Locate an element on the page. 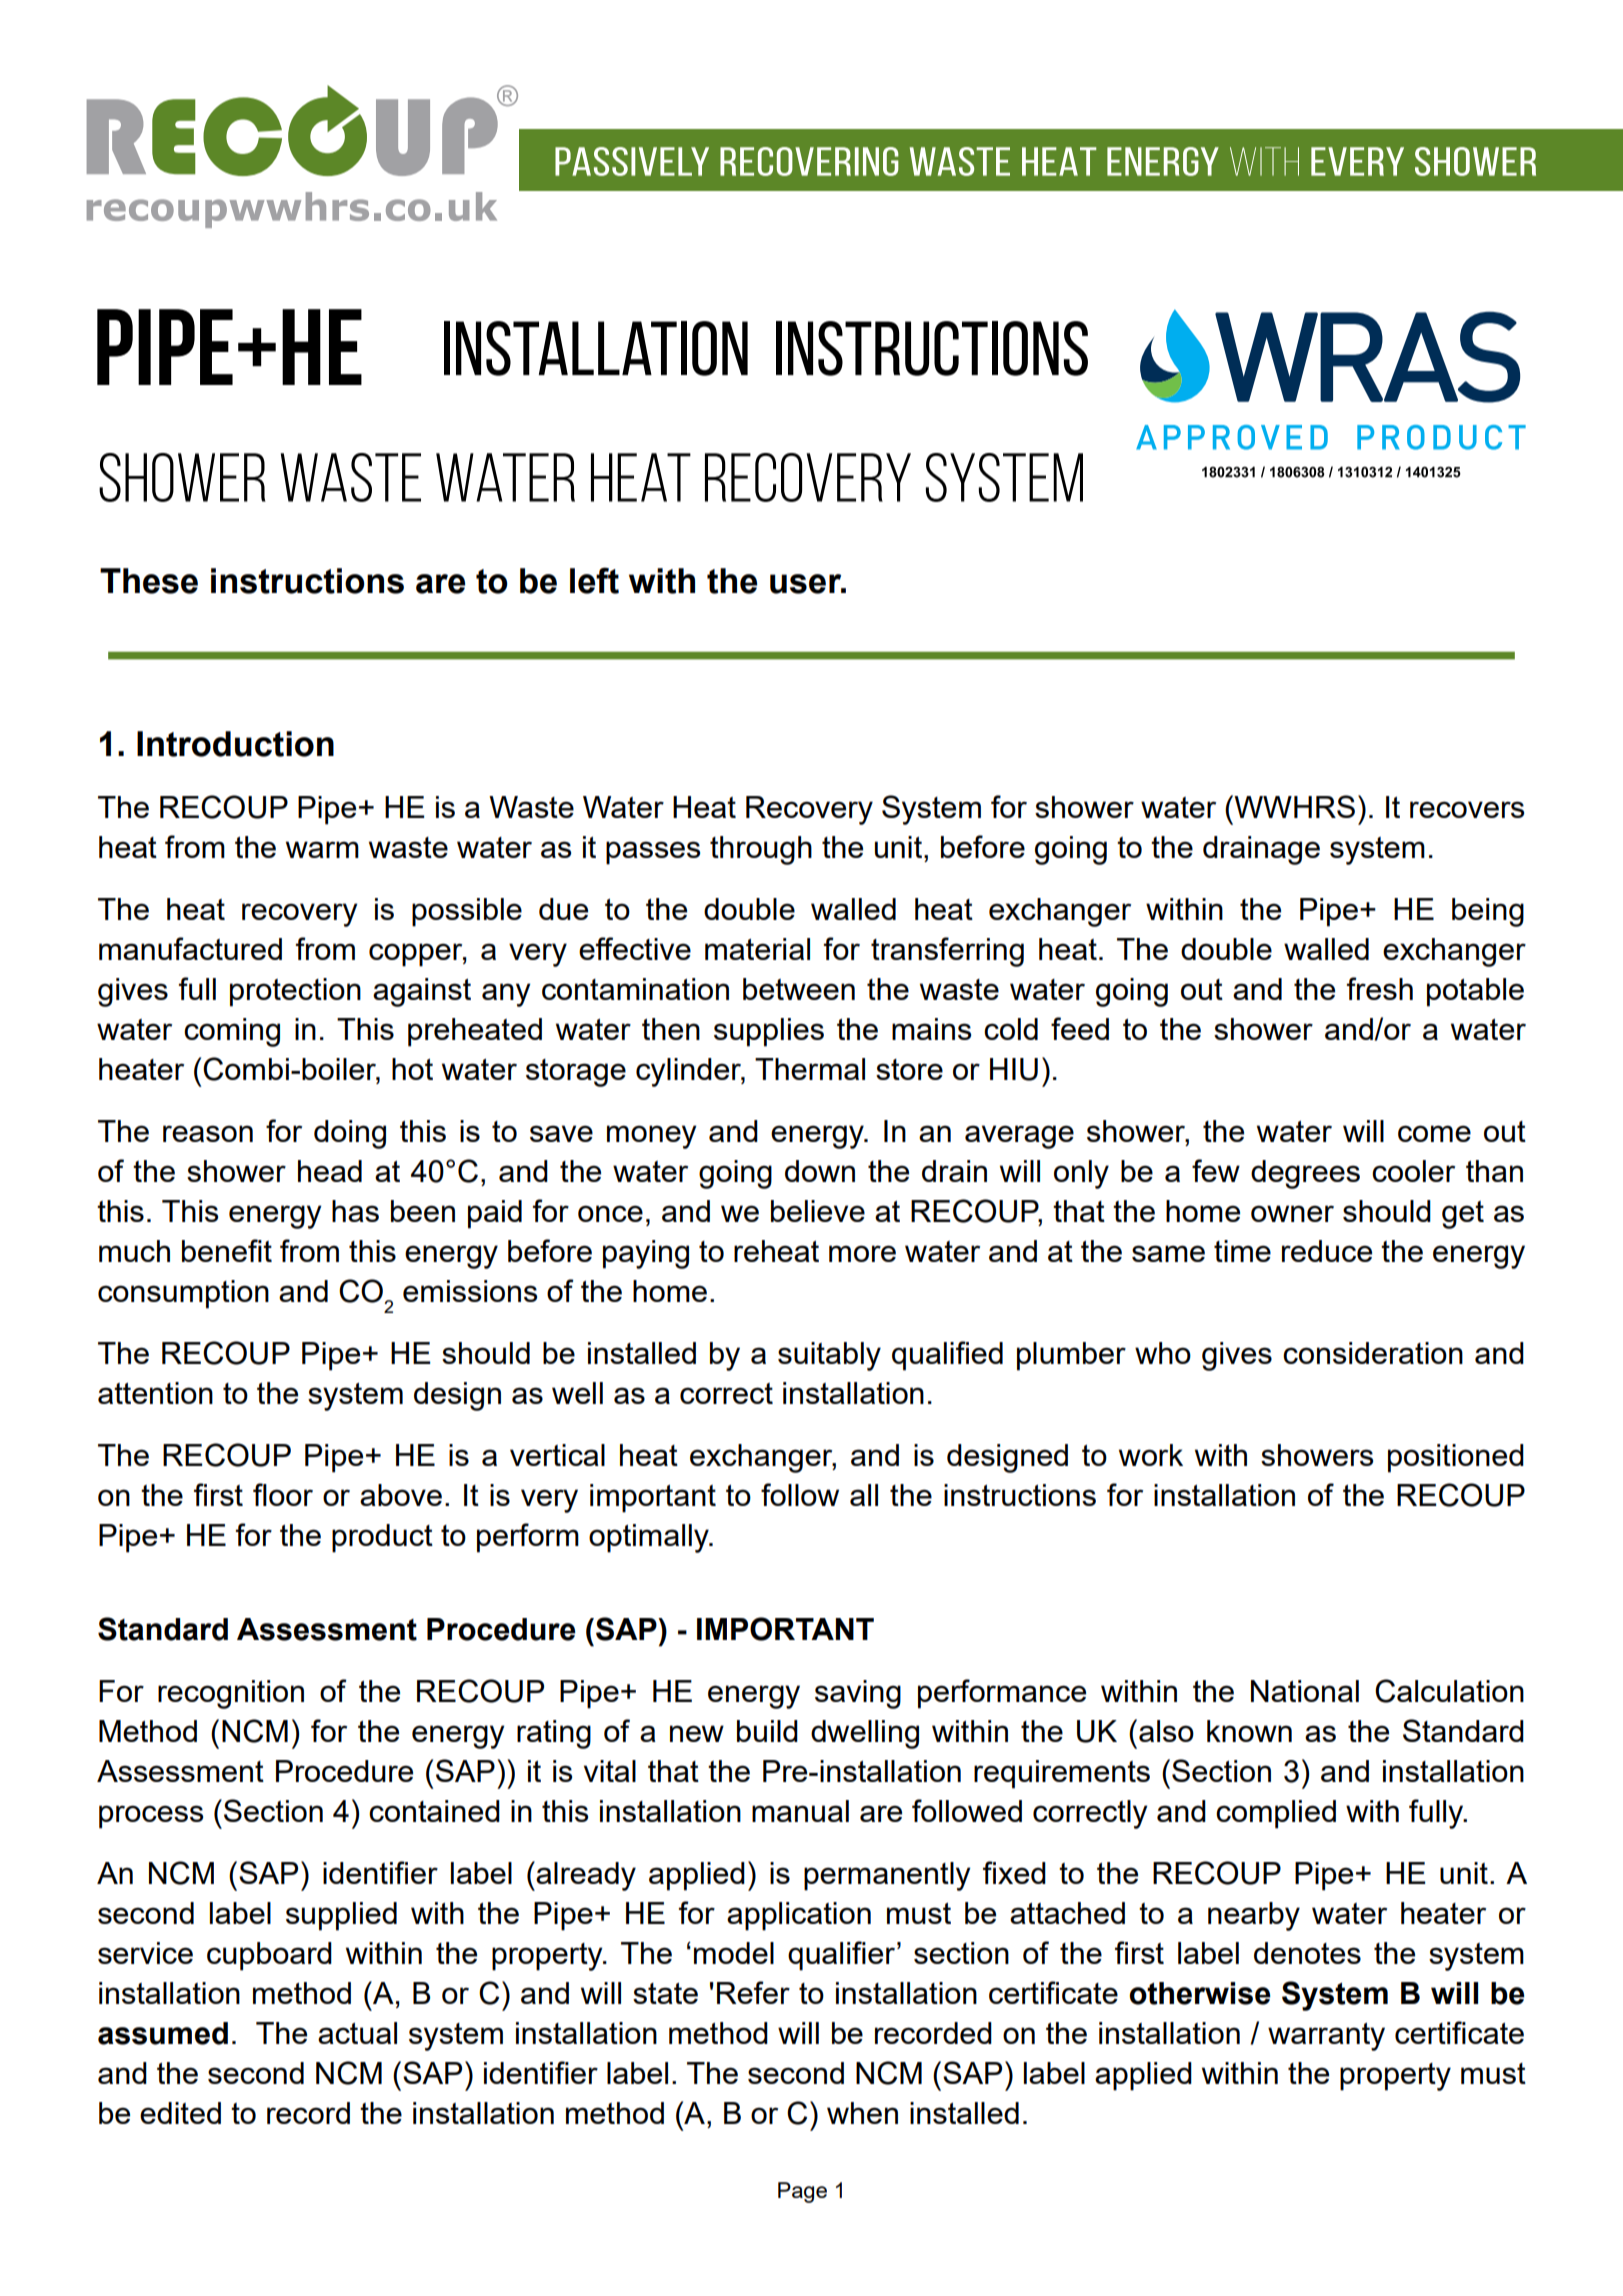  recovers is located at coordinates (1467, 809).
